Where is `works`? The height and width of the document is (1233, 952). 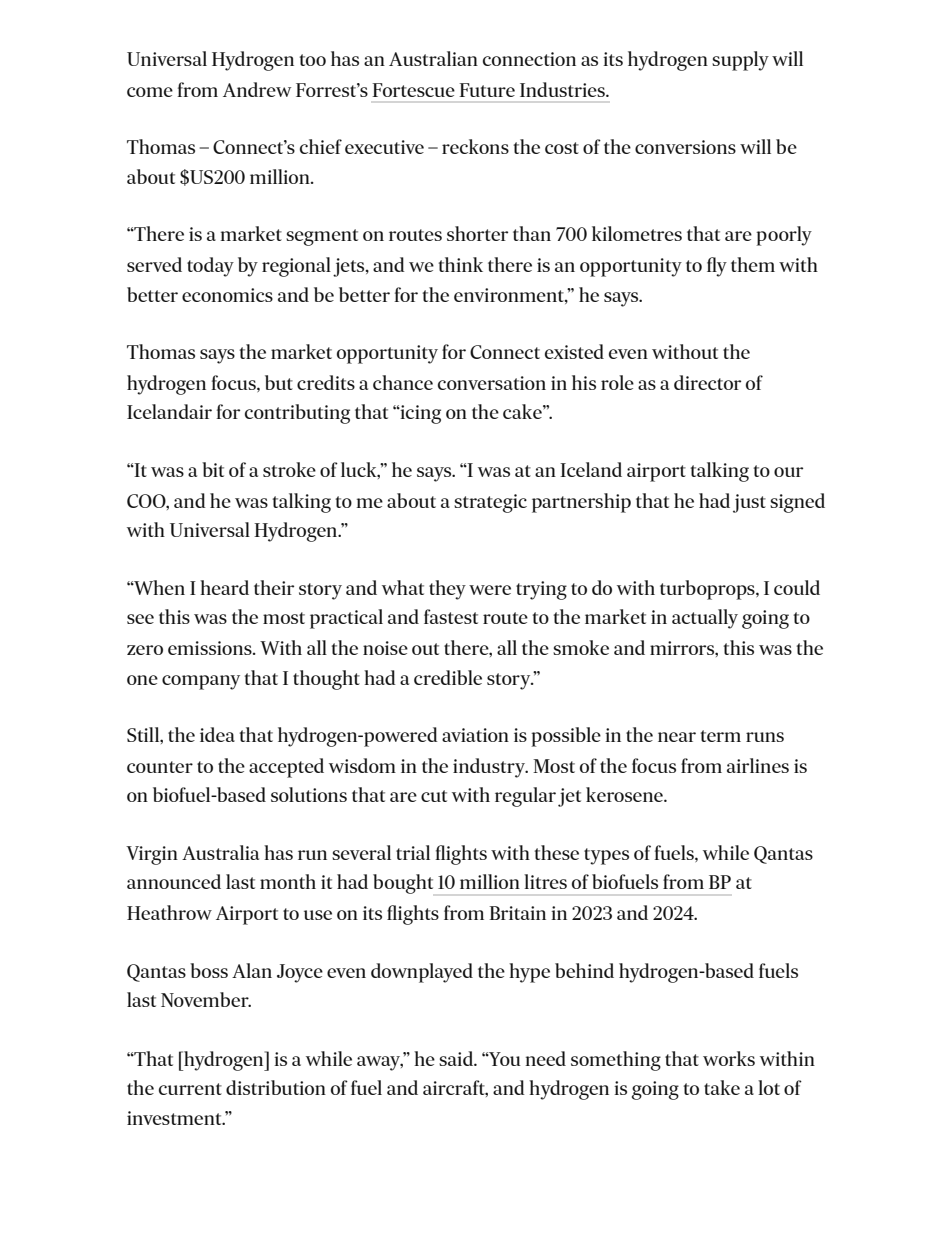 works is located at coordinates (729, 1058).
